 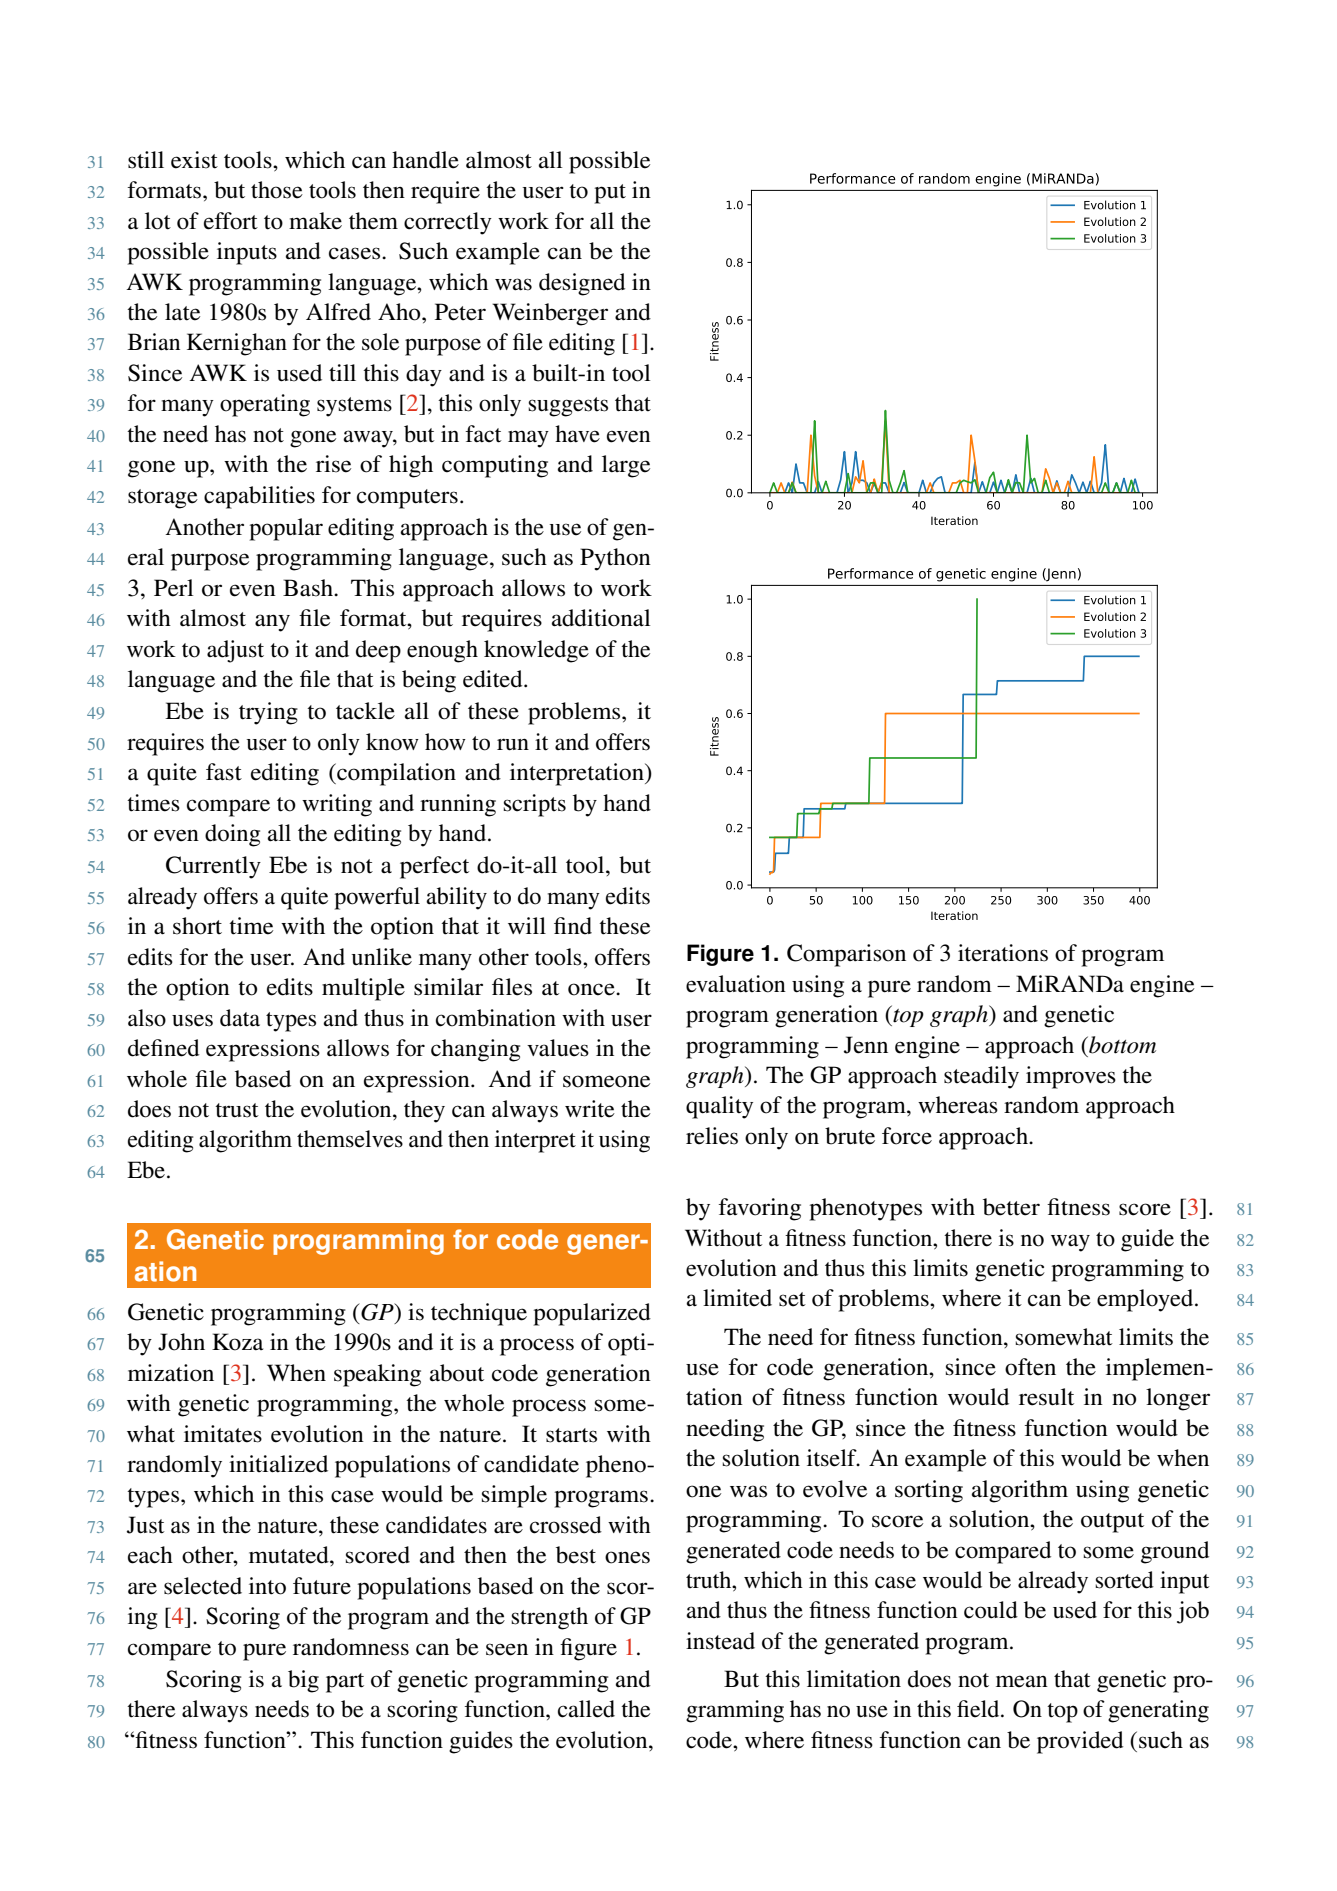 What do you see at coordinates (303, 1681) in the image?
I see `big` at bounding box center [303, 1681].
